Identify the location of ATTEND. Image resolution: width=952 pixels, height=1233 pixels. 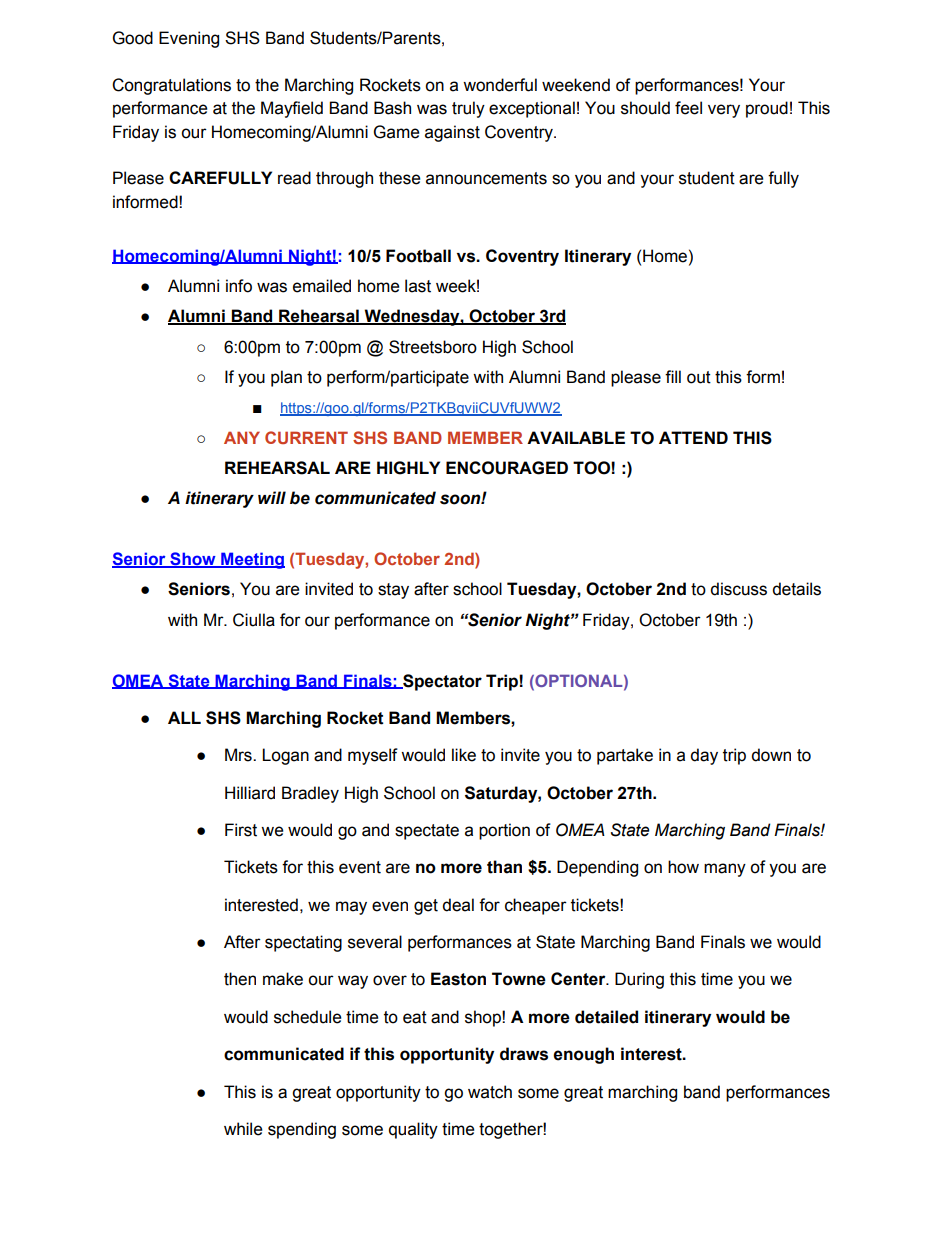
(693, 437).
